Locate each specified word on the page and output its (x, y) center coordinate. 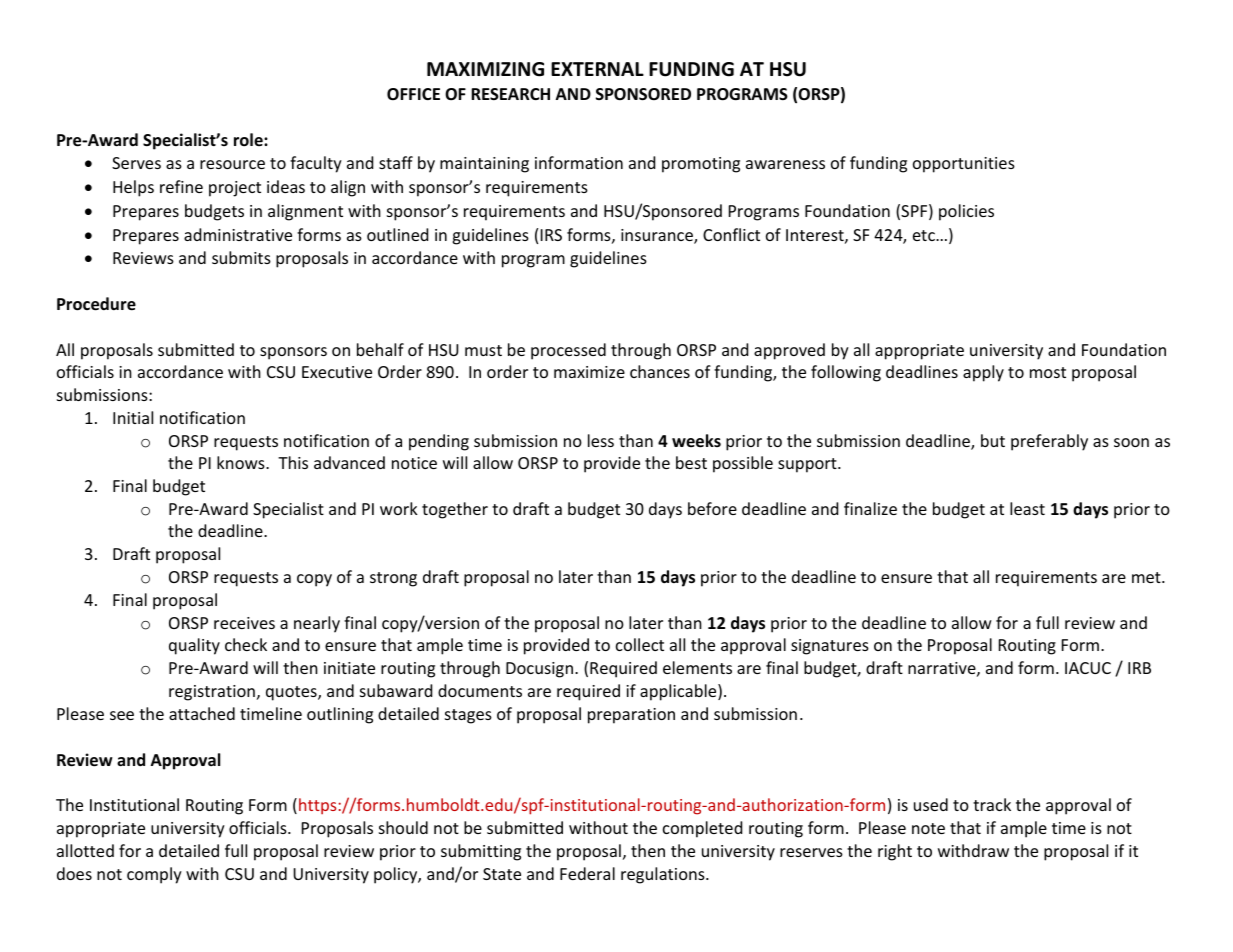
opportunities (964, 165)
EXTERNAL (597, 69)
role (249, 140)
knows (242, 462)
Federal (587, 873)
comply (154, 875)
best (691, 462)
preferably (1049, 442)
